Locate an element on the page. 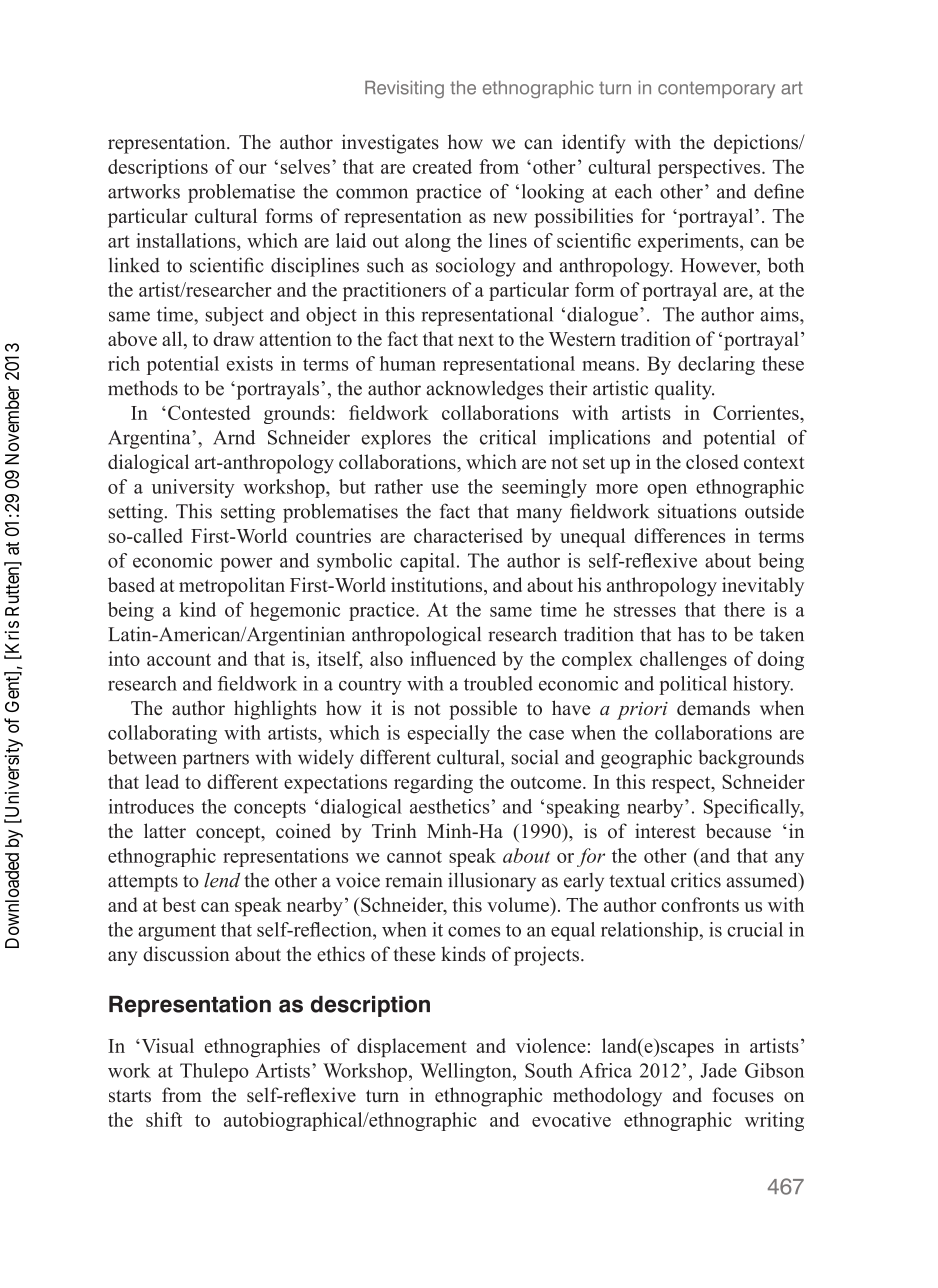 Image resolution: width=938 pixels, height=1288 pixels. regarding is located at coordinates (433, 784).
